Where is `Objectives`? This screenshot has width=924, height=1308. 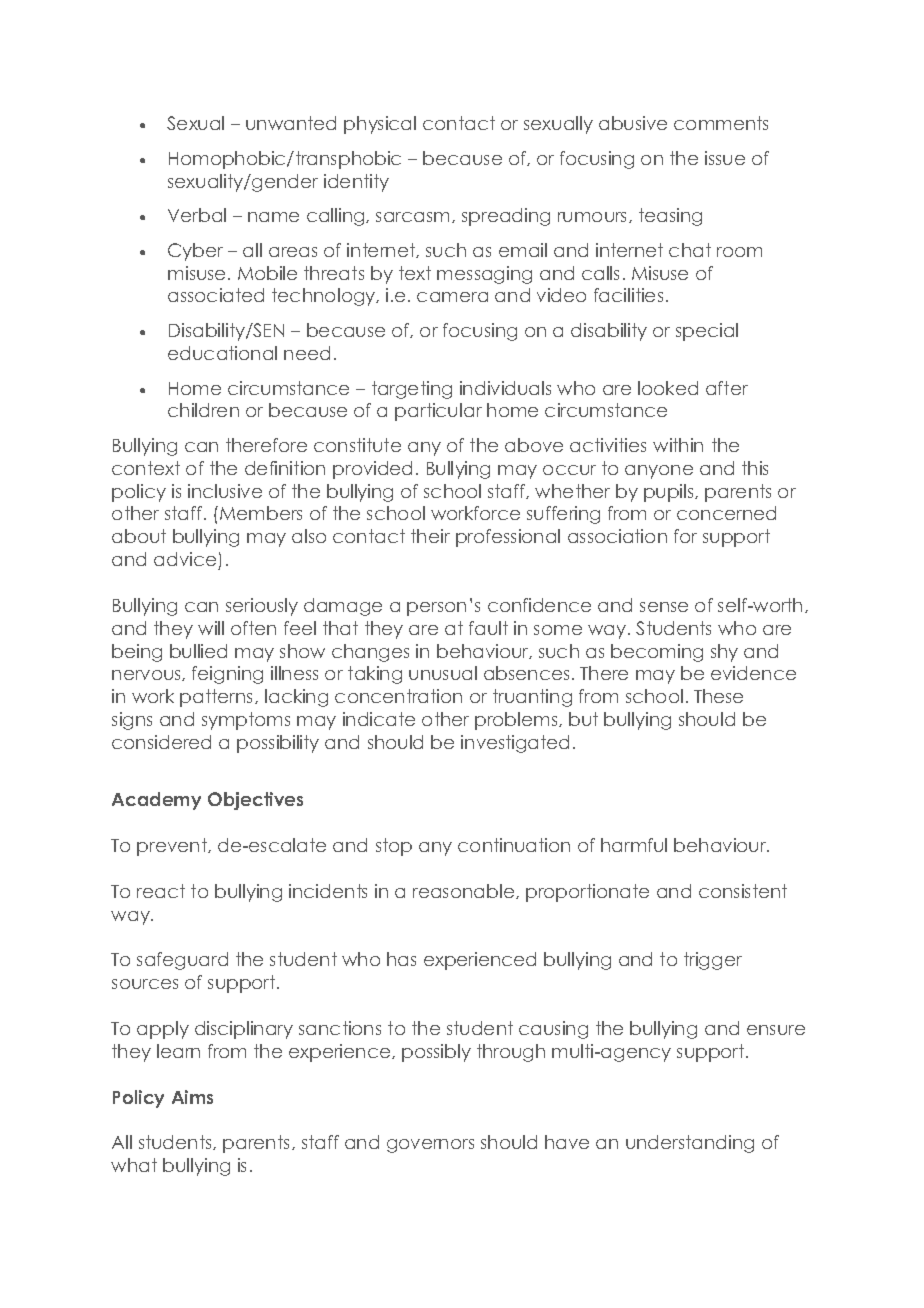 Objectives is located at coordinates (255, 801).
